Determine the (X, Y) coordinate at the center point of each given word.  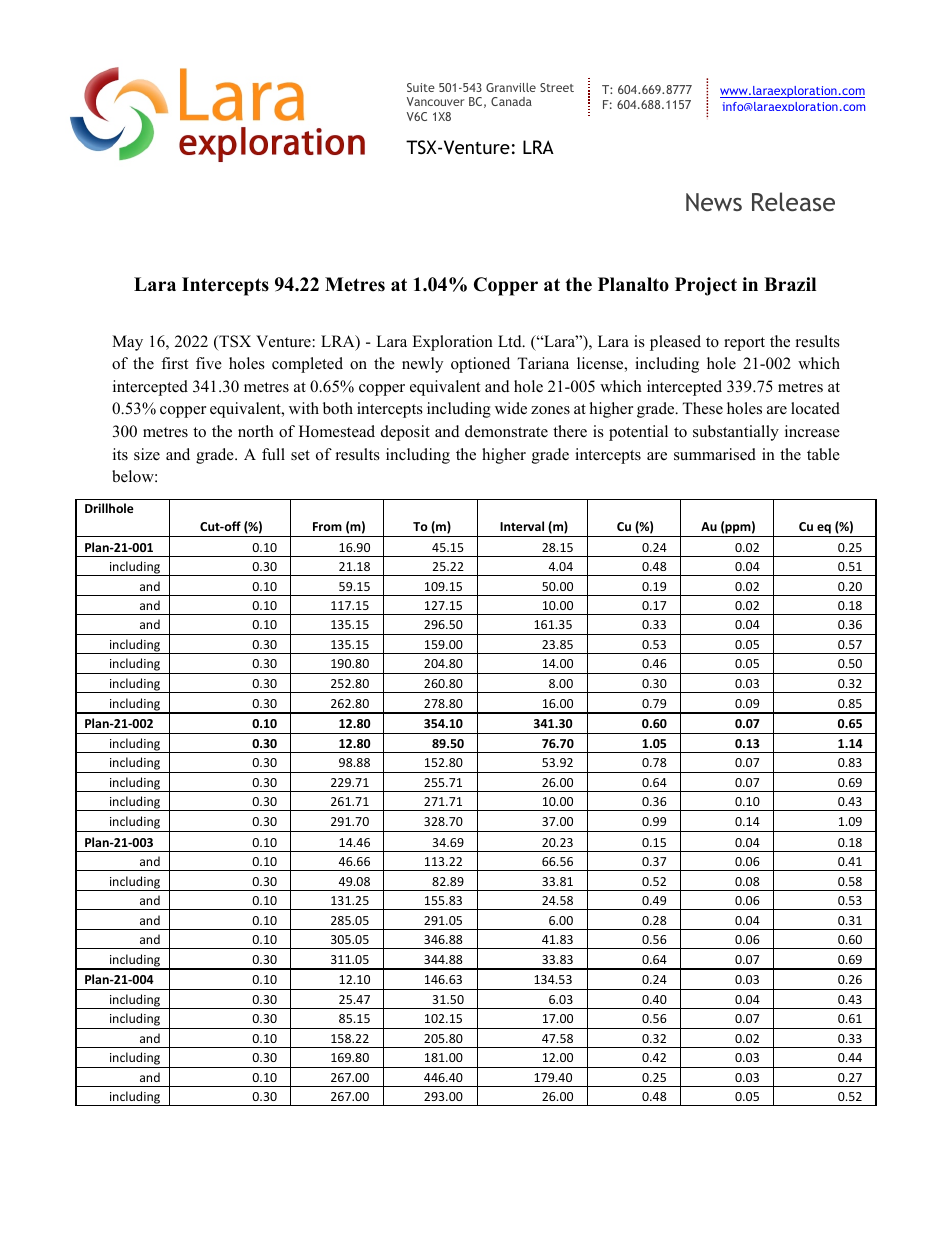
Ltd (511, 341)
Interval (522, 526)
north (256, 431)
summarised (715, 454)
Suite (421, 87)
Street (557, 87)
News (714, 202)
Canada (511, 101)
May (127, 343)
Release (793, 201)
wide (511, 408)
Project (706, 286)
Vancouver (435, 101)
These (702, 408)
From (327, 526)
